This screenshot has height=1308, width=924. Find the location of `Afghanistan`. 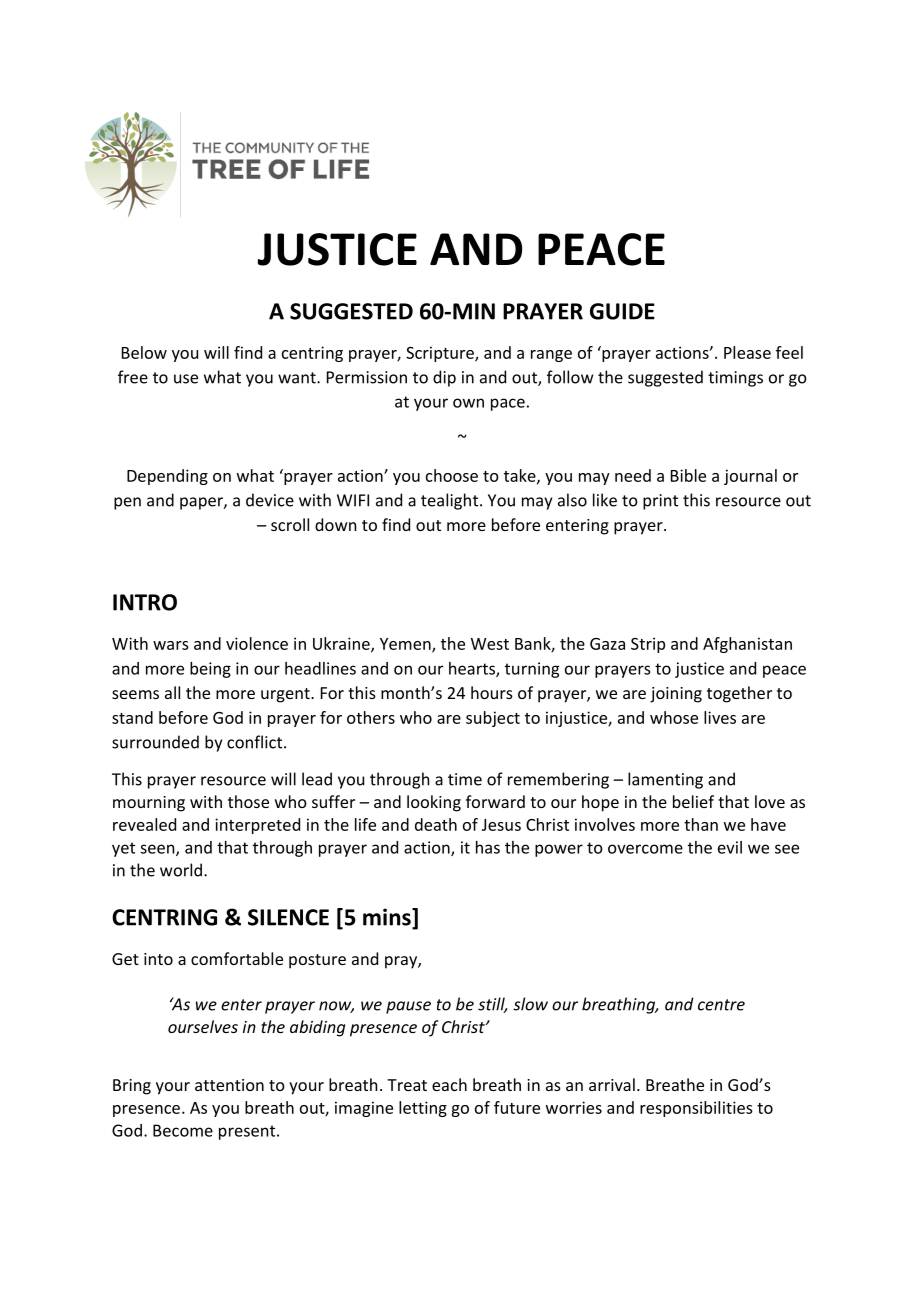

Afghanistan is located at coordinates (747, 645).
